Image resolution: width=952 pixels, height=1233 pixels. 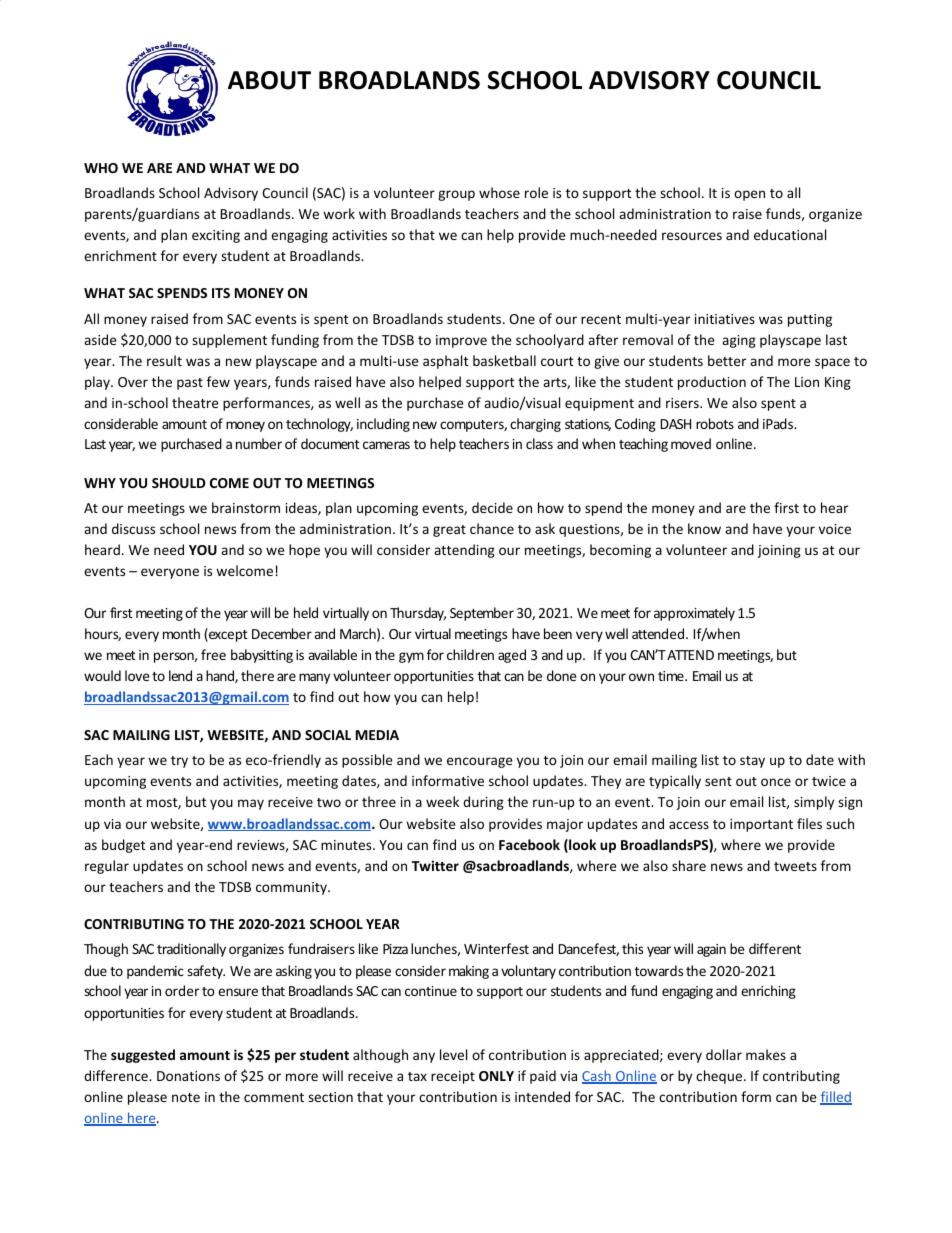 I want to click on makes, so click(x=766, y=1054).
